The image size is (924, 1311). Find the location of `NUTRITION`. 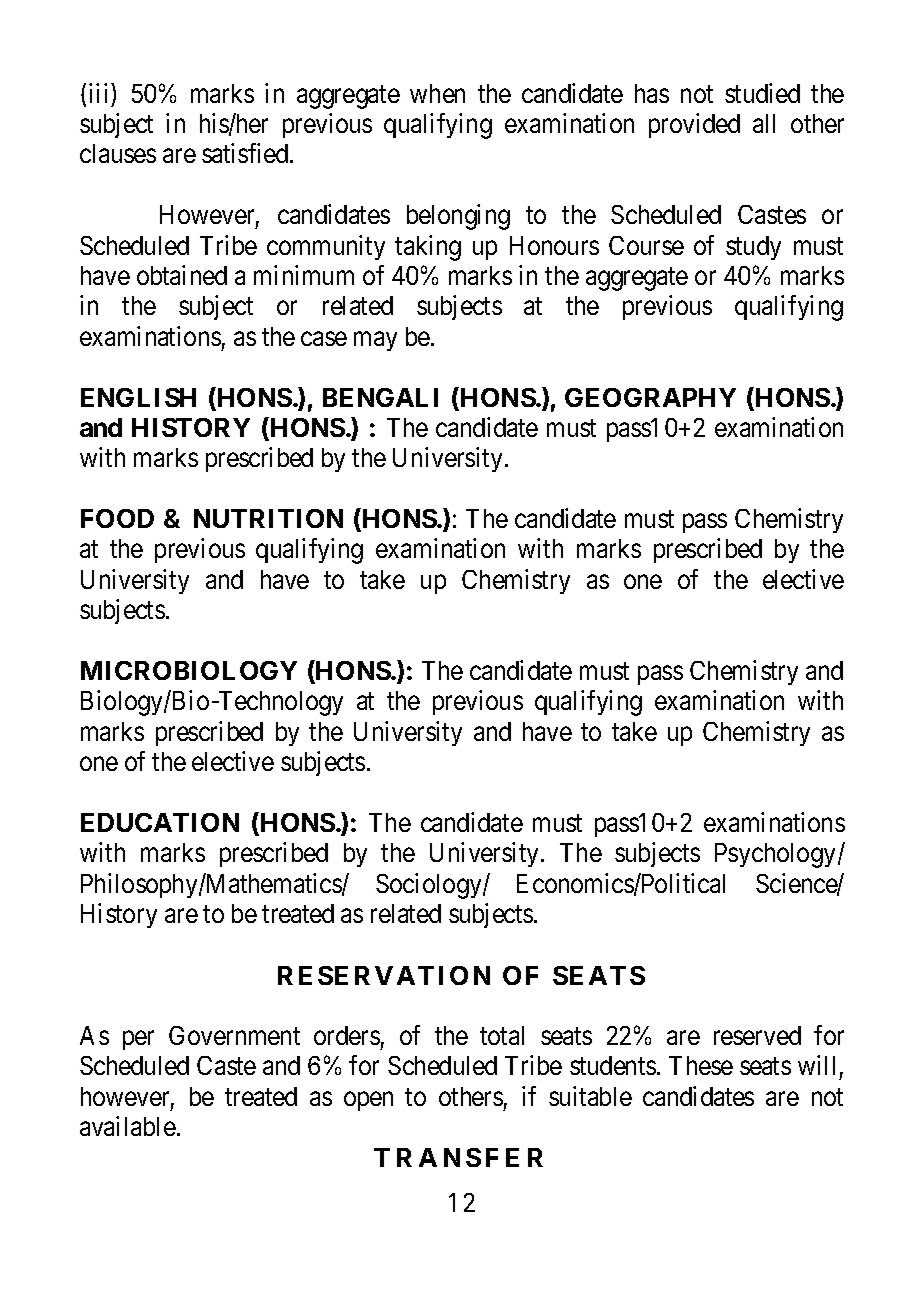

NUTRITION is located at coordinates (268, 518).
